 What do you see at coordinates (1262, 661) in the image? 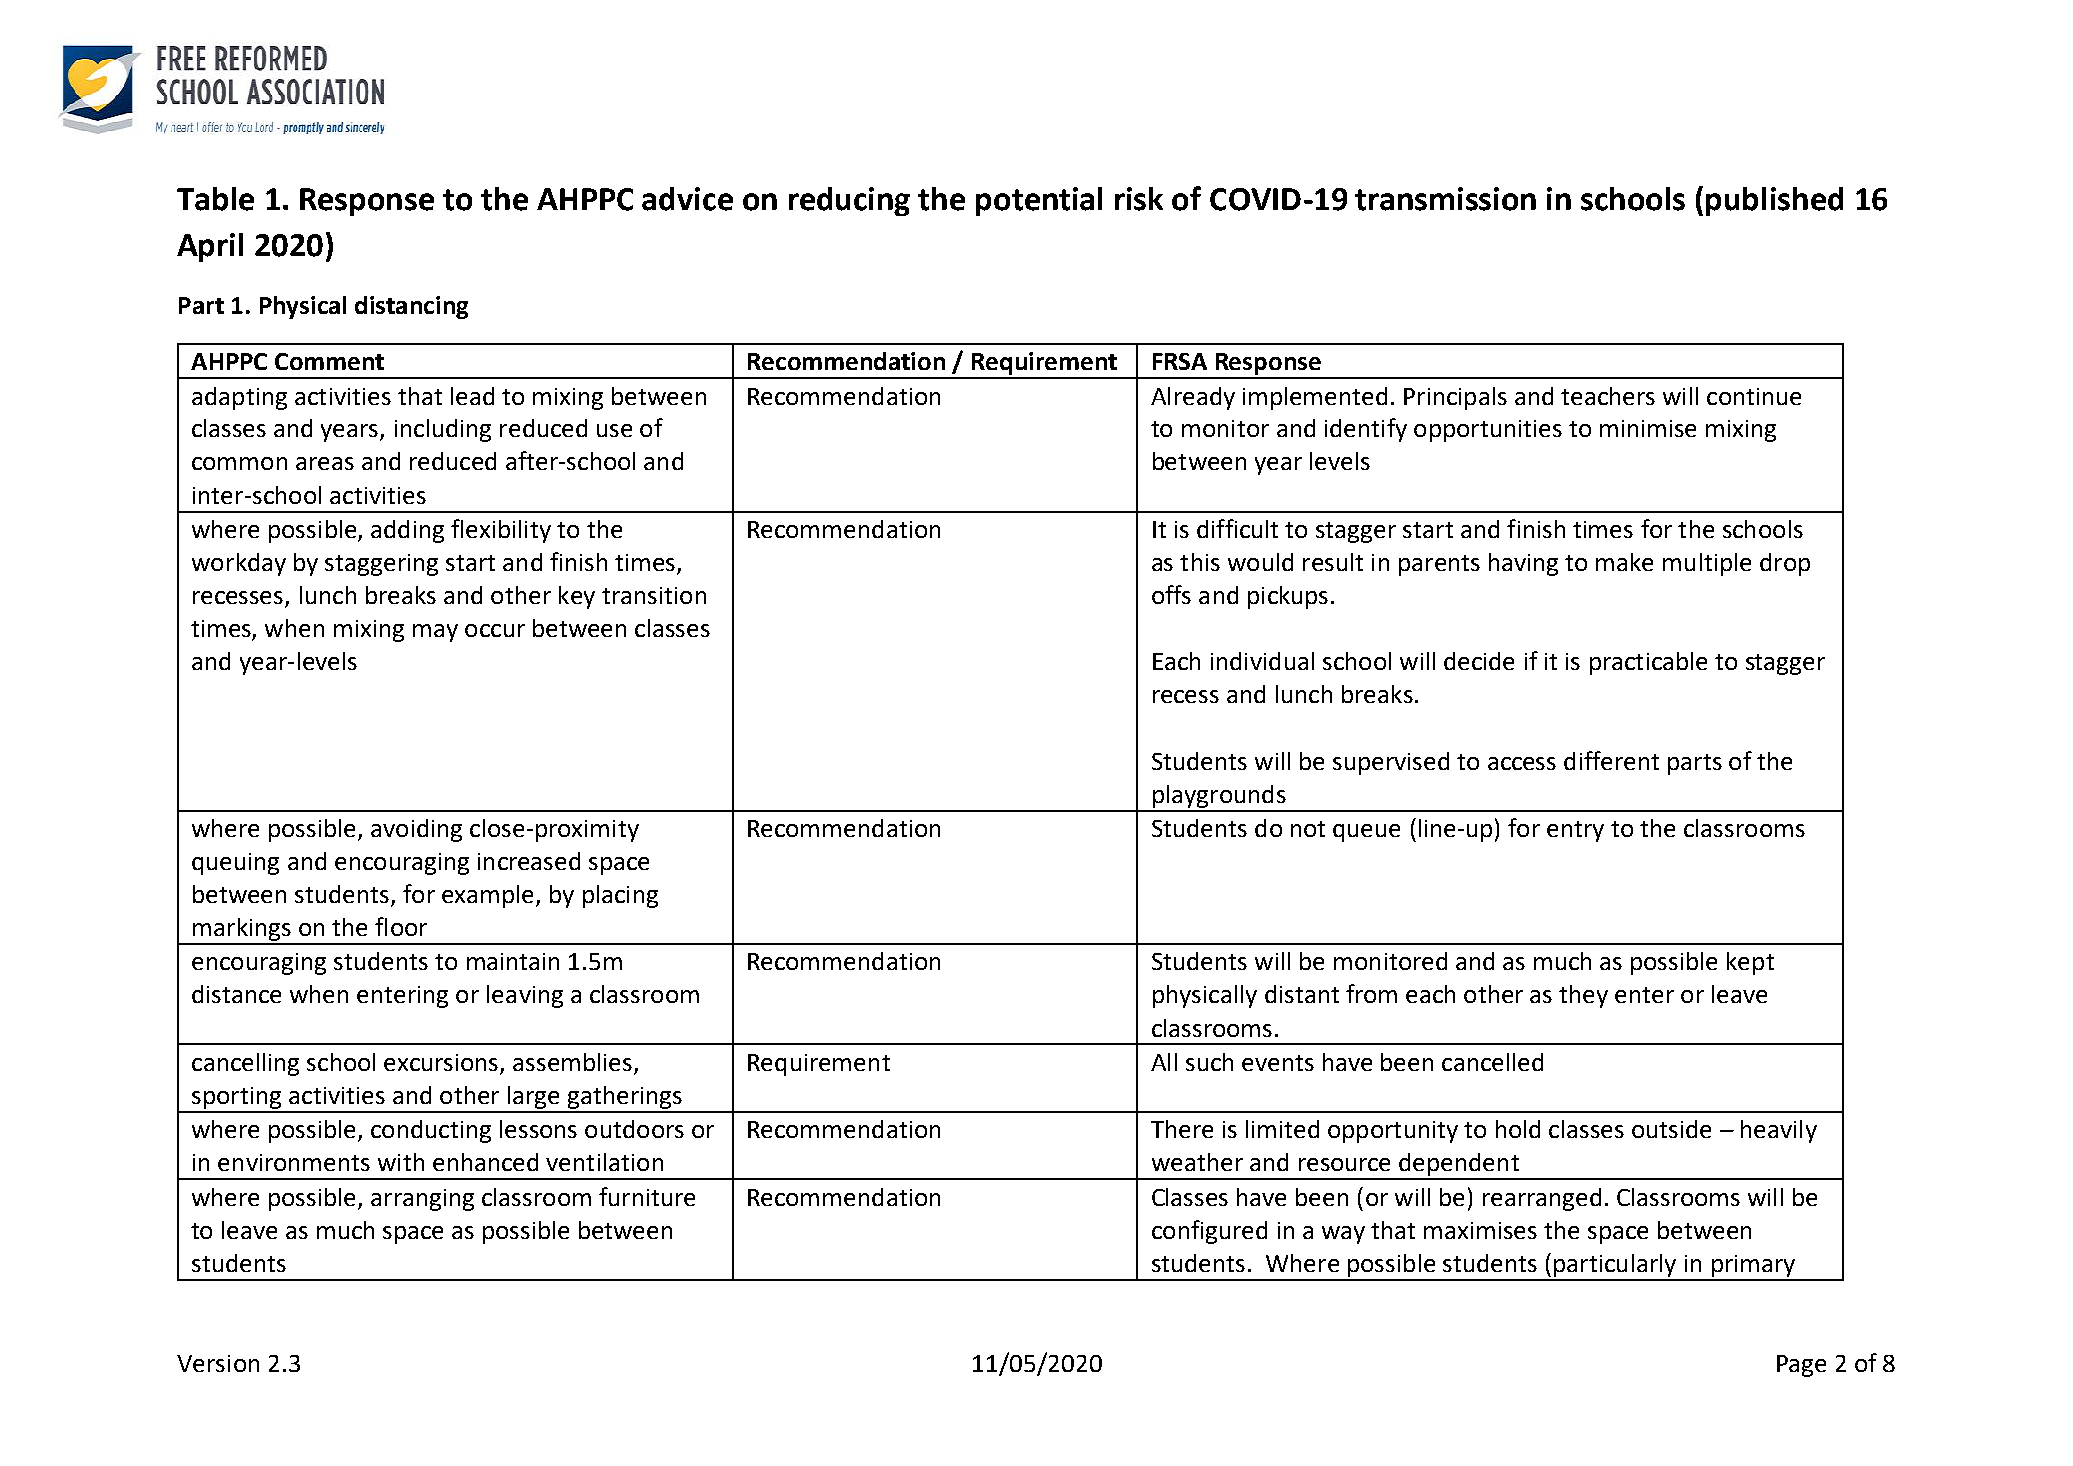
I see `individual` at bounding box center [1262, 661].
